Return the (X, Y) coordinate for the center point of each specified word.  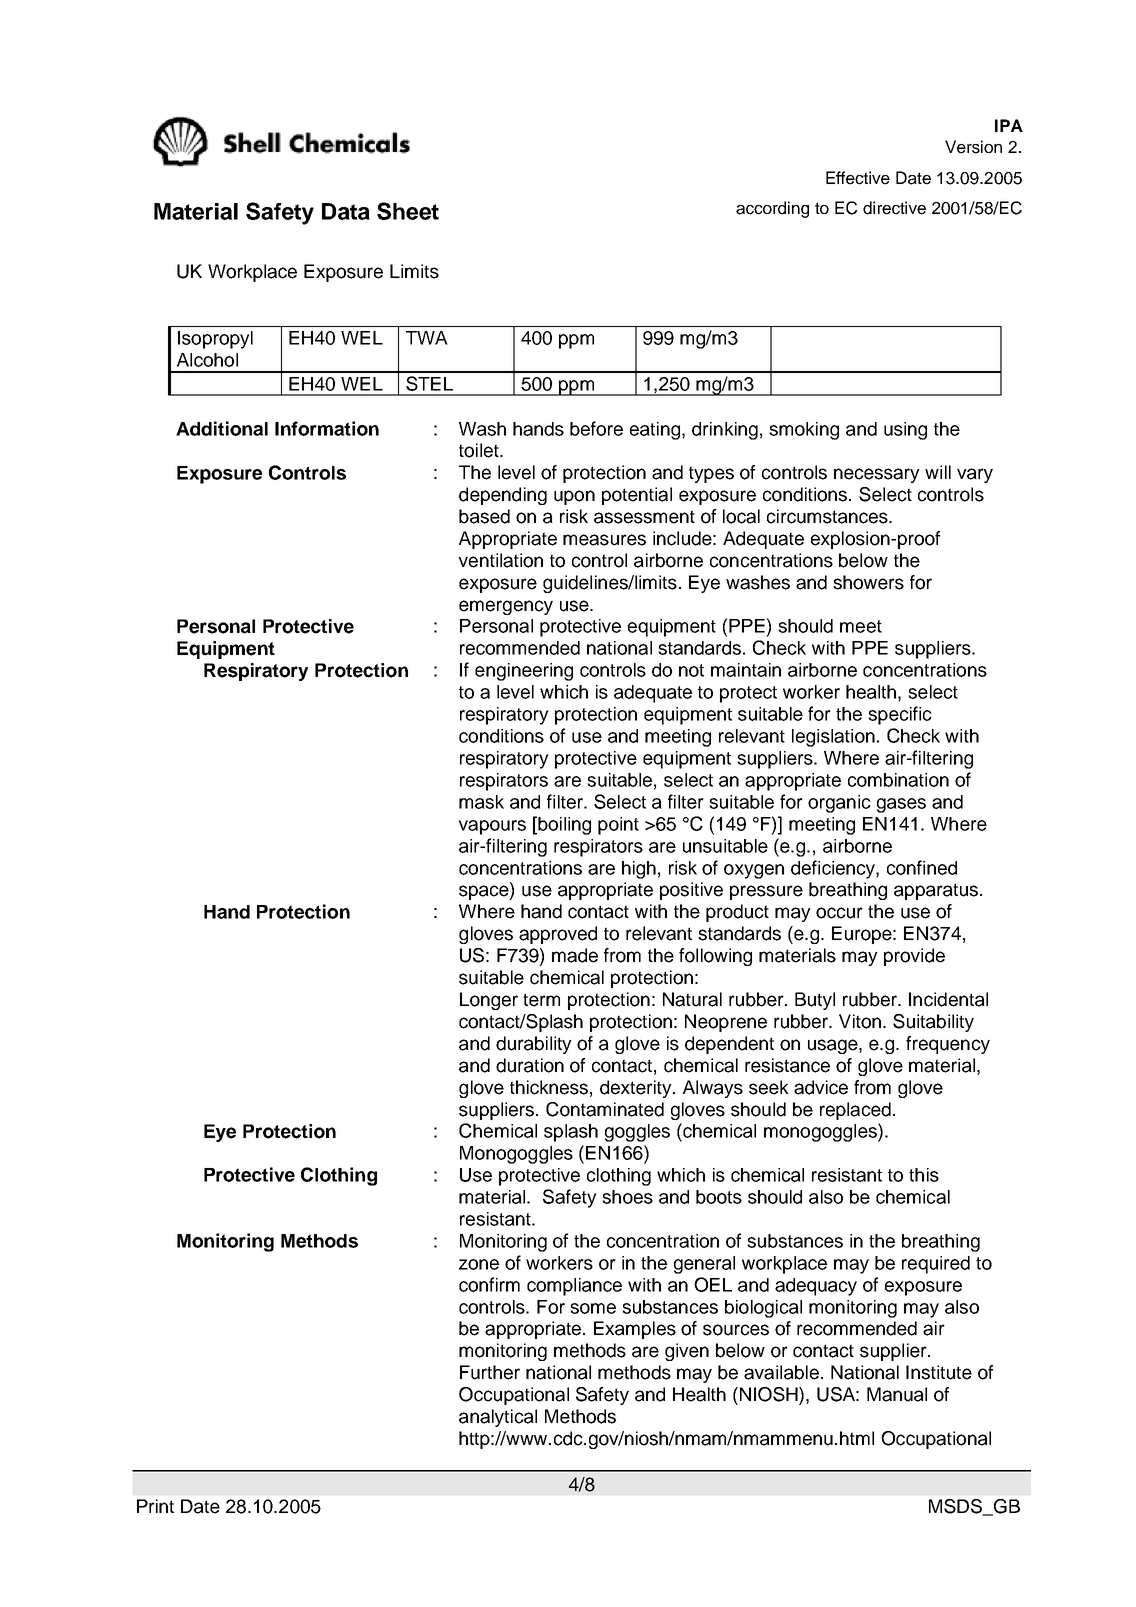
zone (479, 1264)
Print (155, 1506)
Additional (222, 428)
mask (481, 802)
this (924, 1175)
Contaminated (605, 1109)
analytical (498, 1418)
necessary (877, 475)
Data (346, 211)
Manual (897, 1394)
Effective (858, 178)
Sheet (408, 211)
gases (901, 805)
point (618, 826)
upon (574, 497)
